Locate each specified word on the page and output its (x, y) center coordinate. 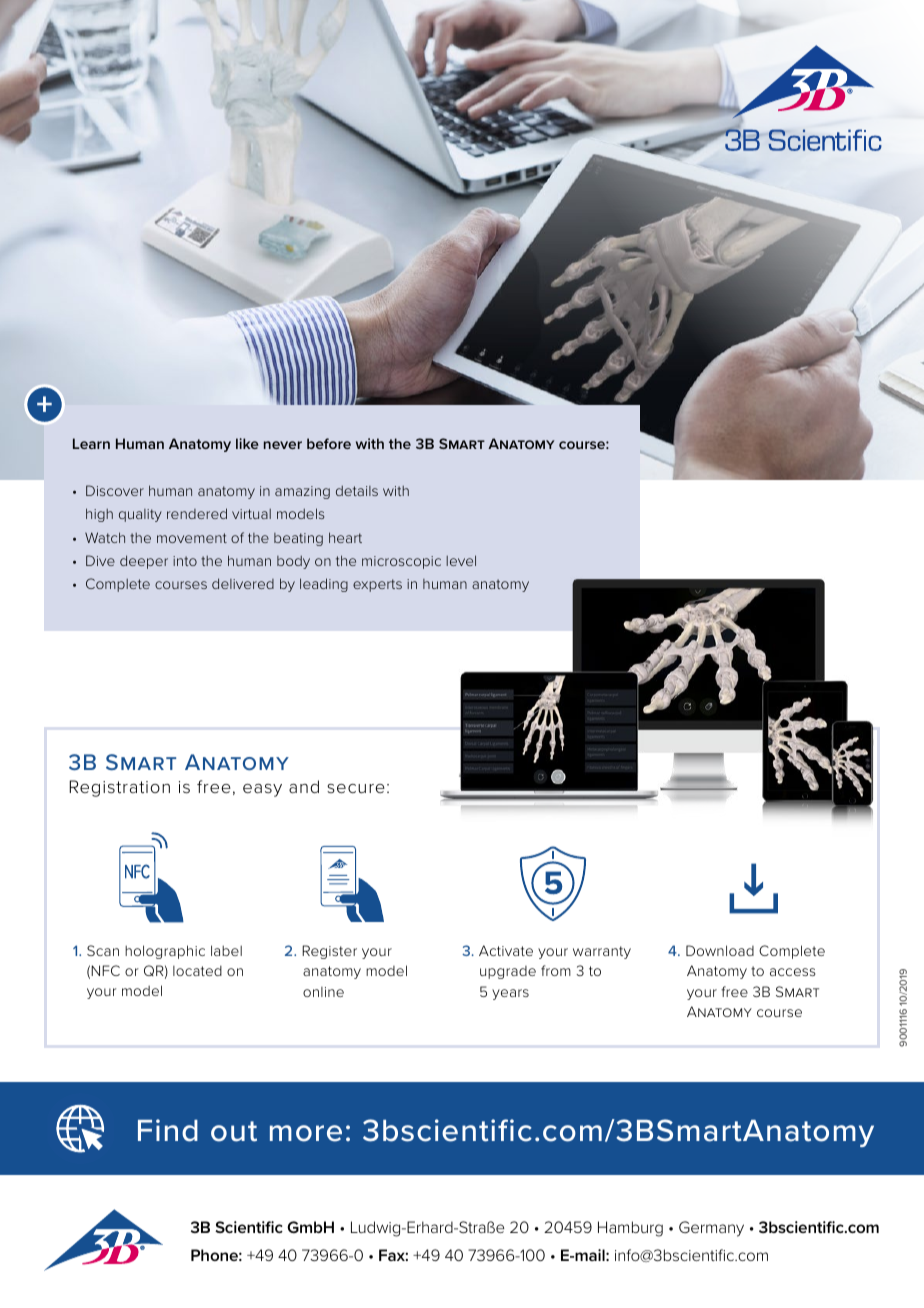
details (357, 490)
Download (720, 950)
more (306, 1133)
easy (262, 790)
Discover (115, 490)
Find (168, 1130)
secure (356, 788)
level (461, 560)
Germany (711, 1229)
